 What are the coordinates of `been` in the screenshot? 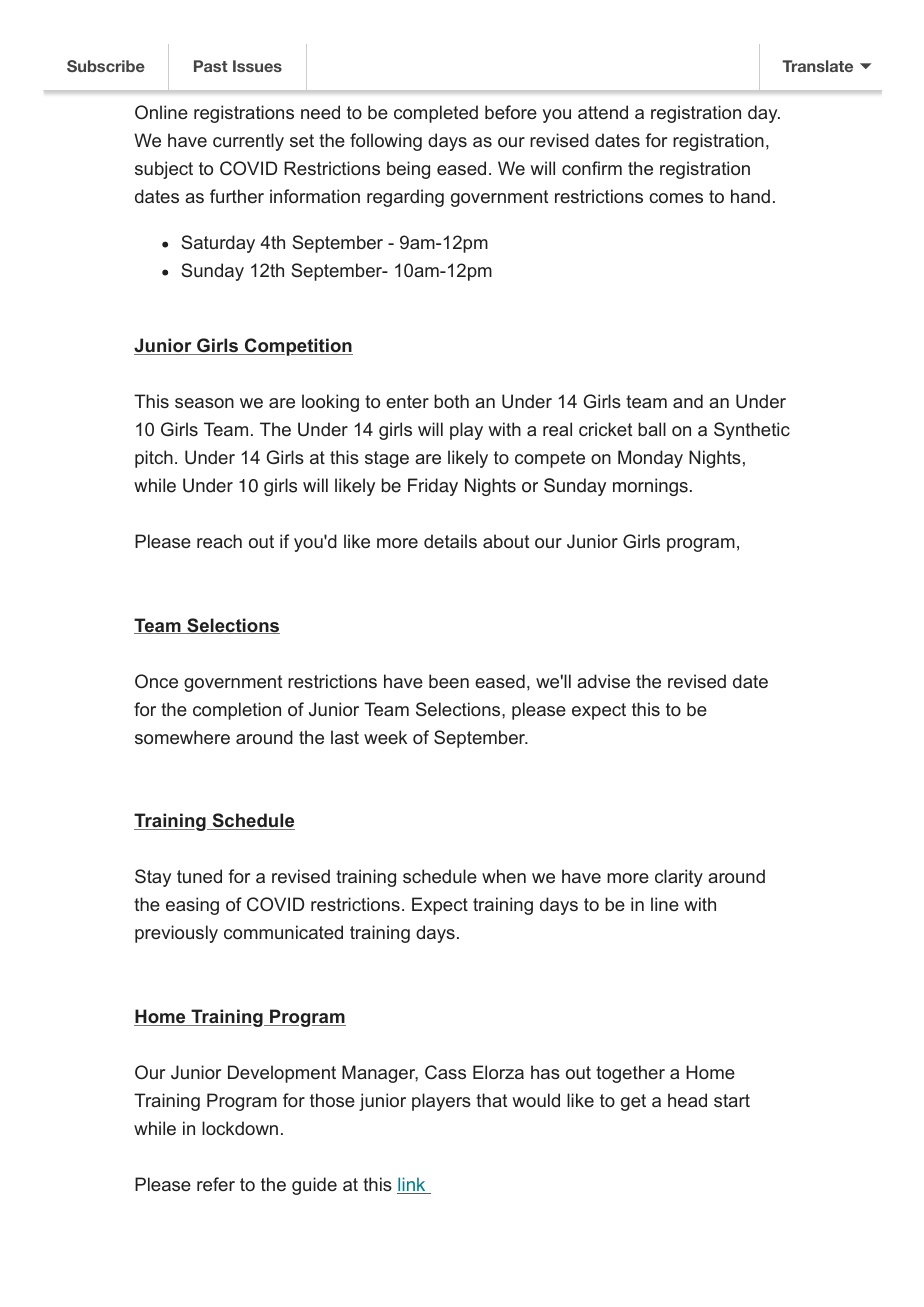 It's located at (449, 681).
